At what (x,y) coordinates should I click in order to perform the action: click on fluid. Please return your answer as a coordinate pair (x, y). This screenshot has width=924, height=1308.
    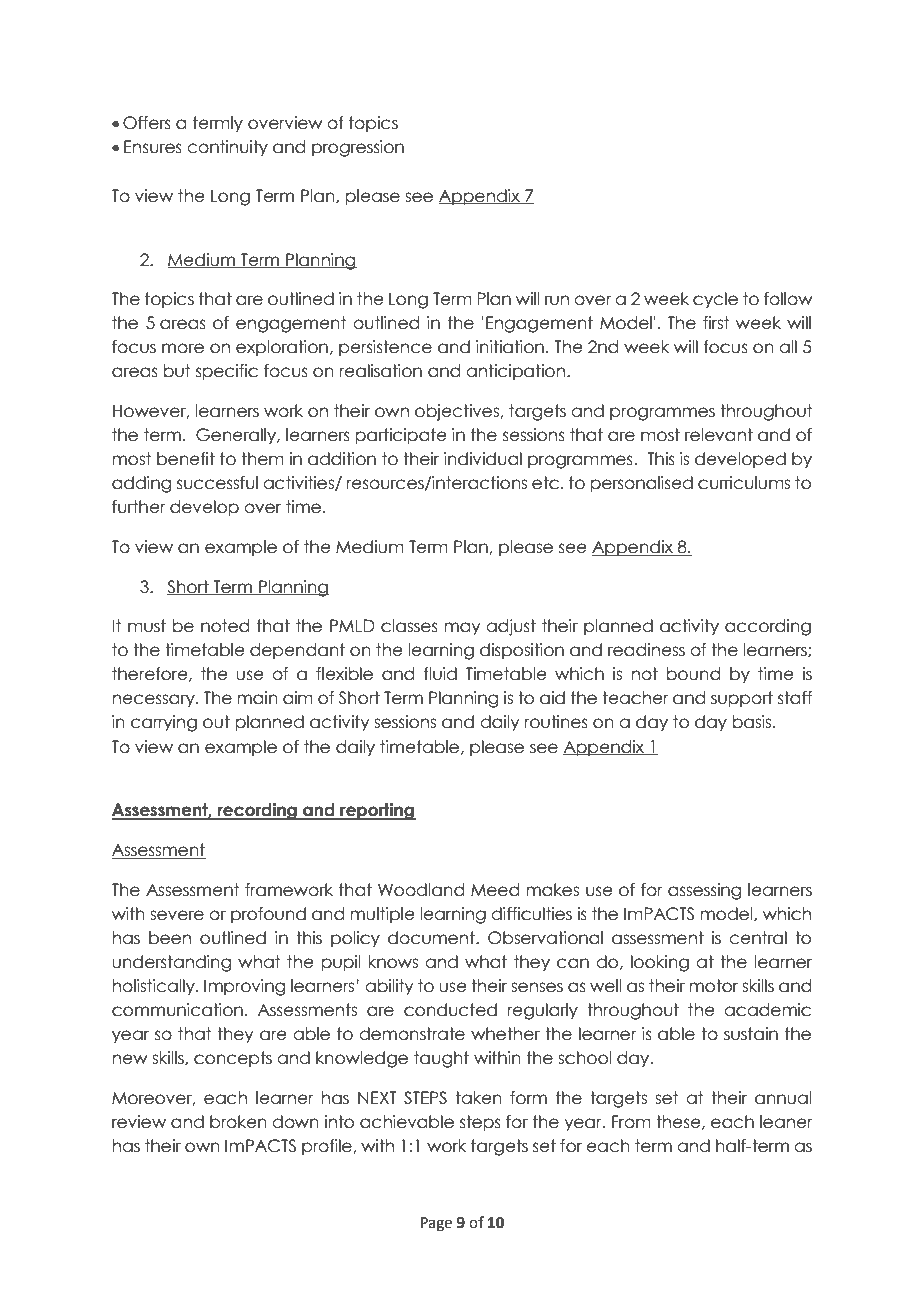
    Looking at the image, I should click on (440, 674).
